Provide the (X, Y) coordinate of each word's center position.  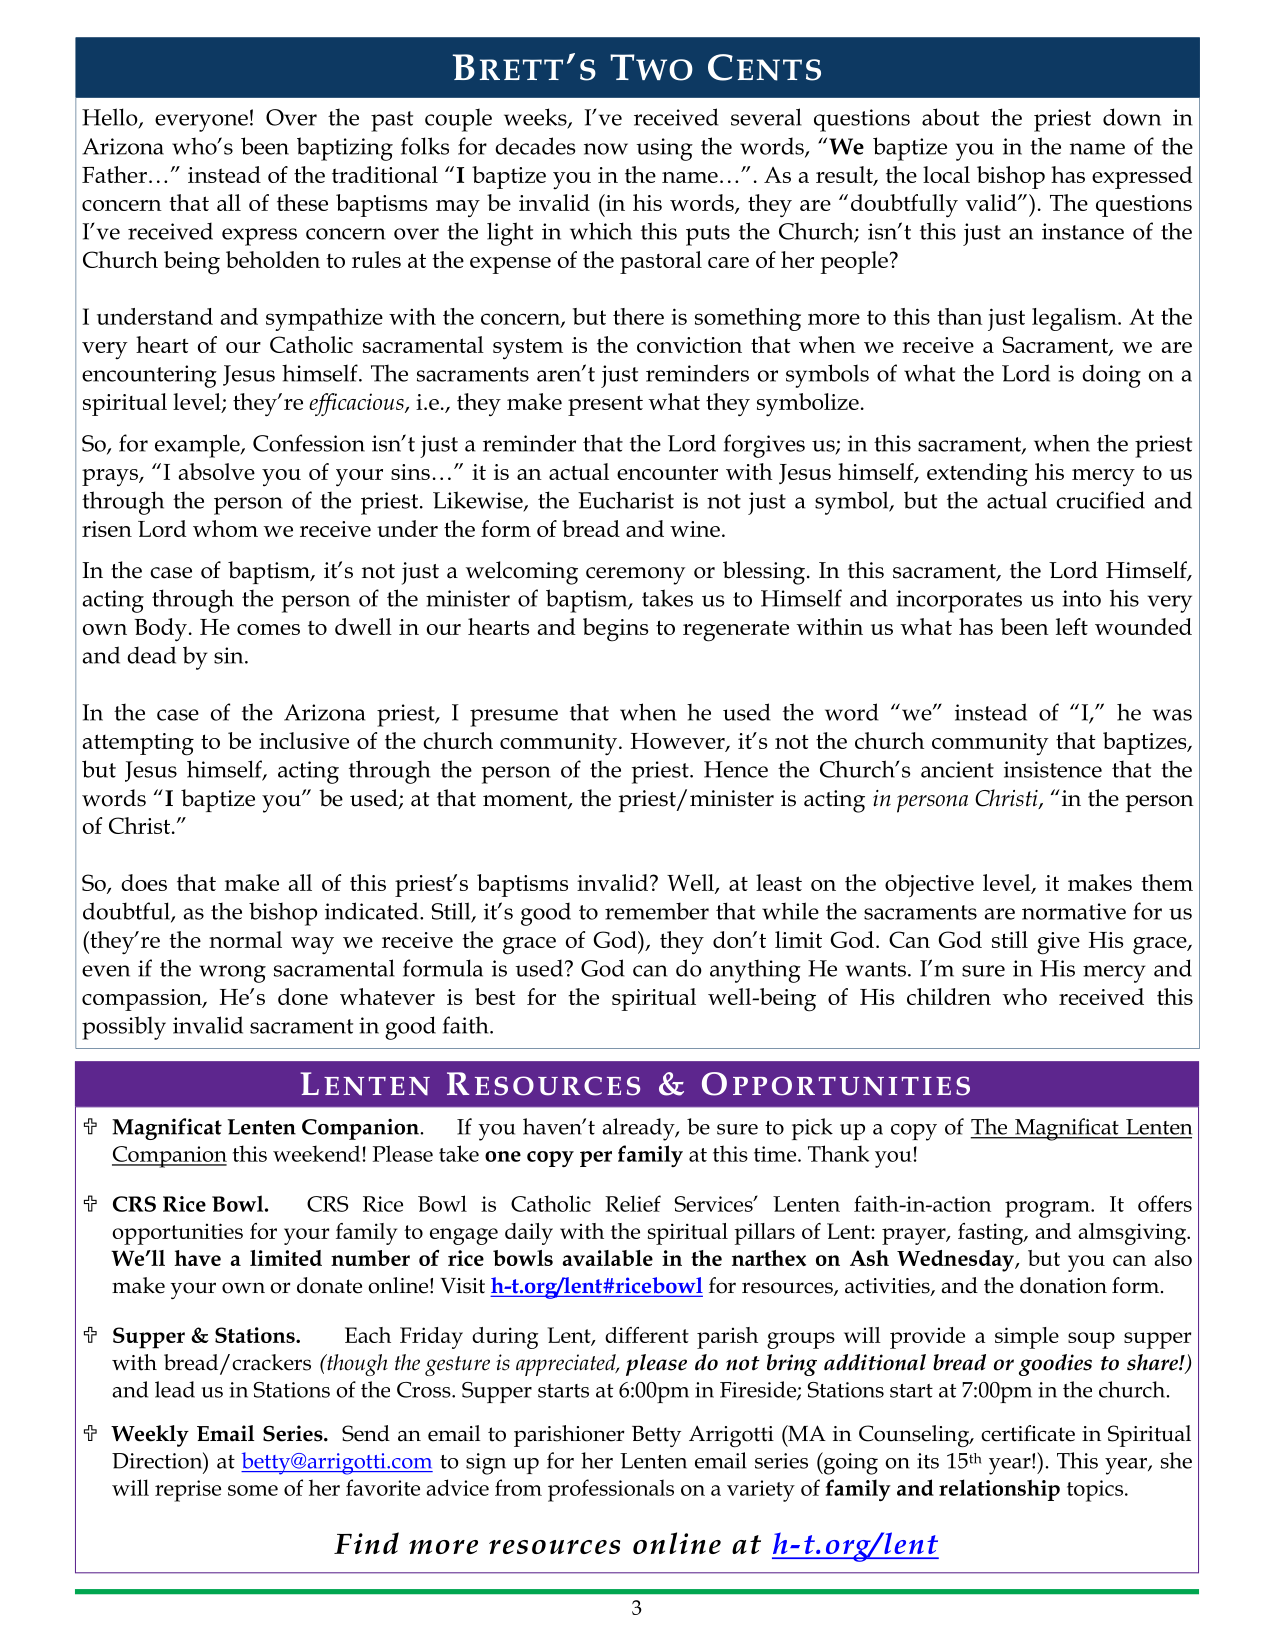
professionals (611, 1490)
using (665, 149)
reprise (188, 1491)
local (946, 174)
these (302, 202)
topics (1096, 1491)
